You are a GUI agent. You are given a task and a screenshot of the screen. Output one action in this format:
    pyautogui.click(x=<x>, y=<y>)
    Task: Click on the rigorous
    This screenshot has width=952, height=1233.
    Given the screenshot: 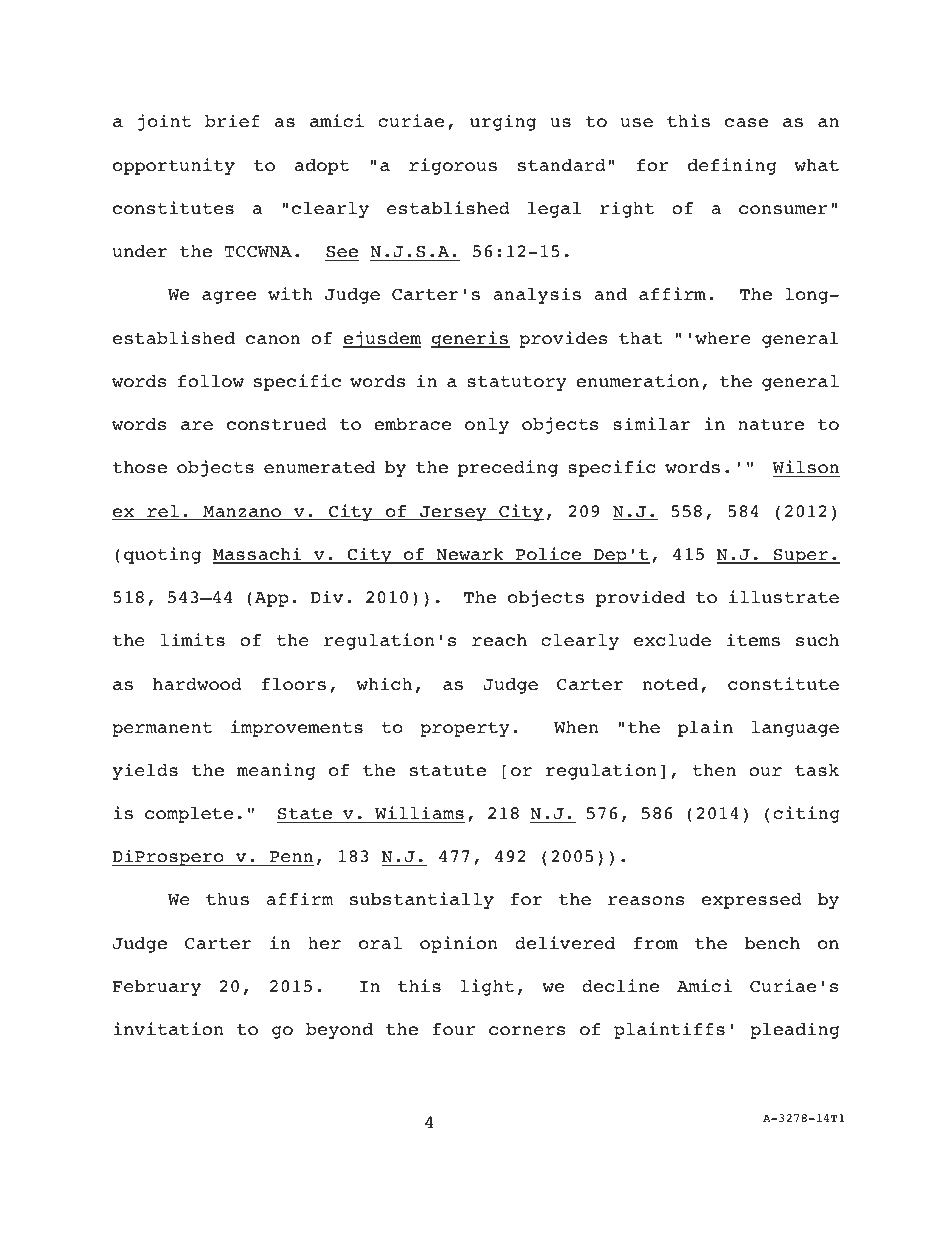 What is the action you would take?
    pyautogui.click(x=453, y=166)
